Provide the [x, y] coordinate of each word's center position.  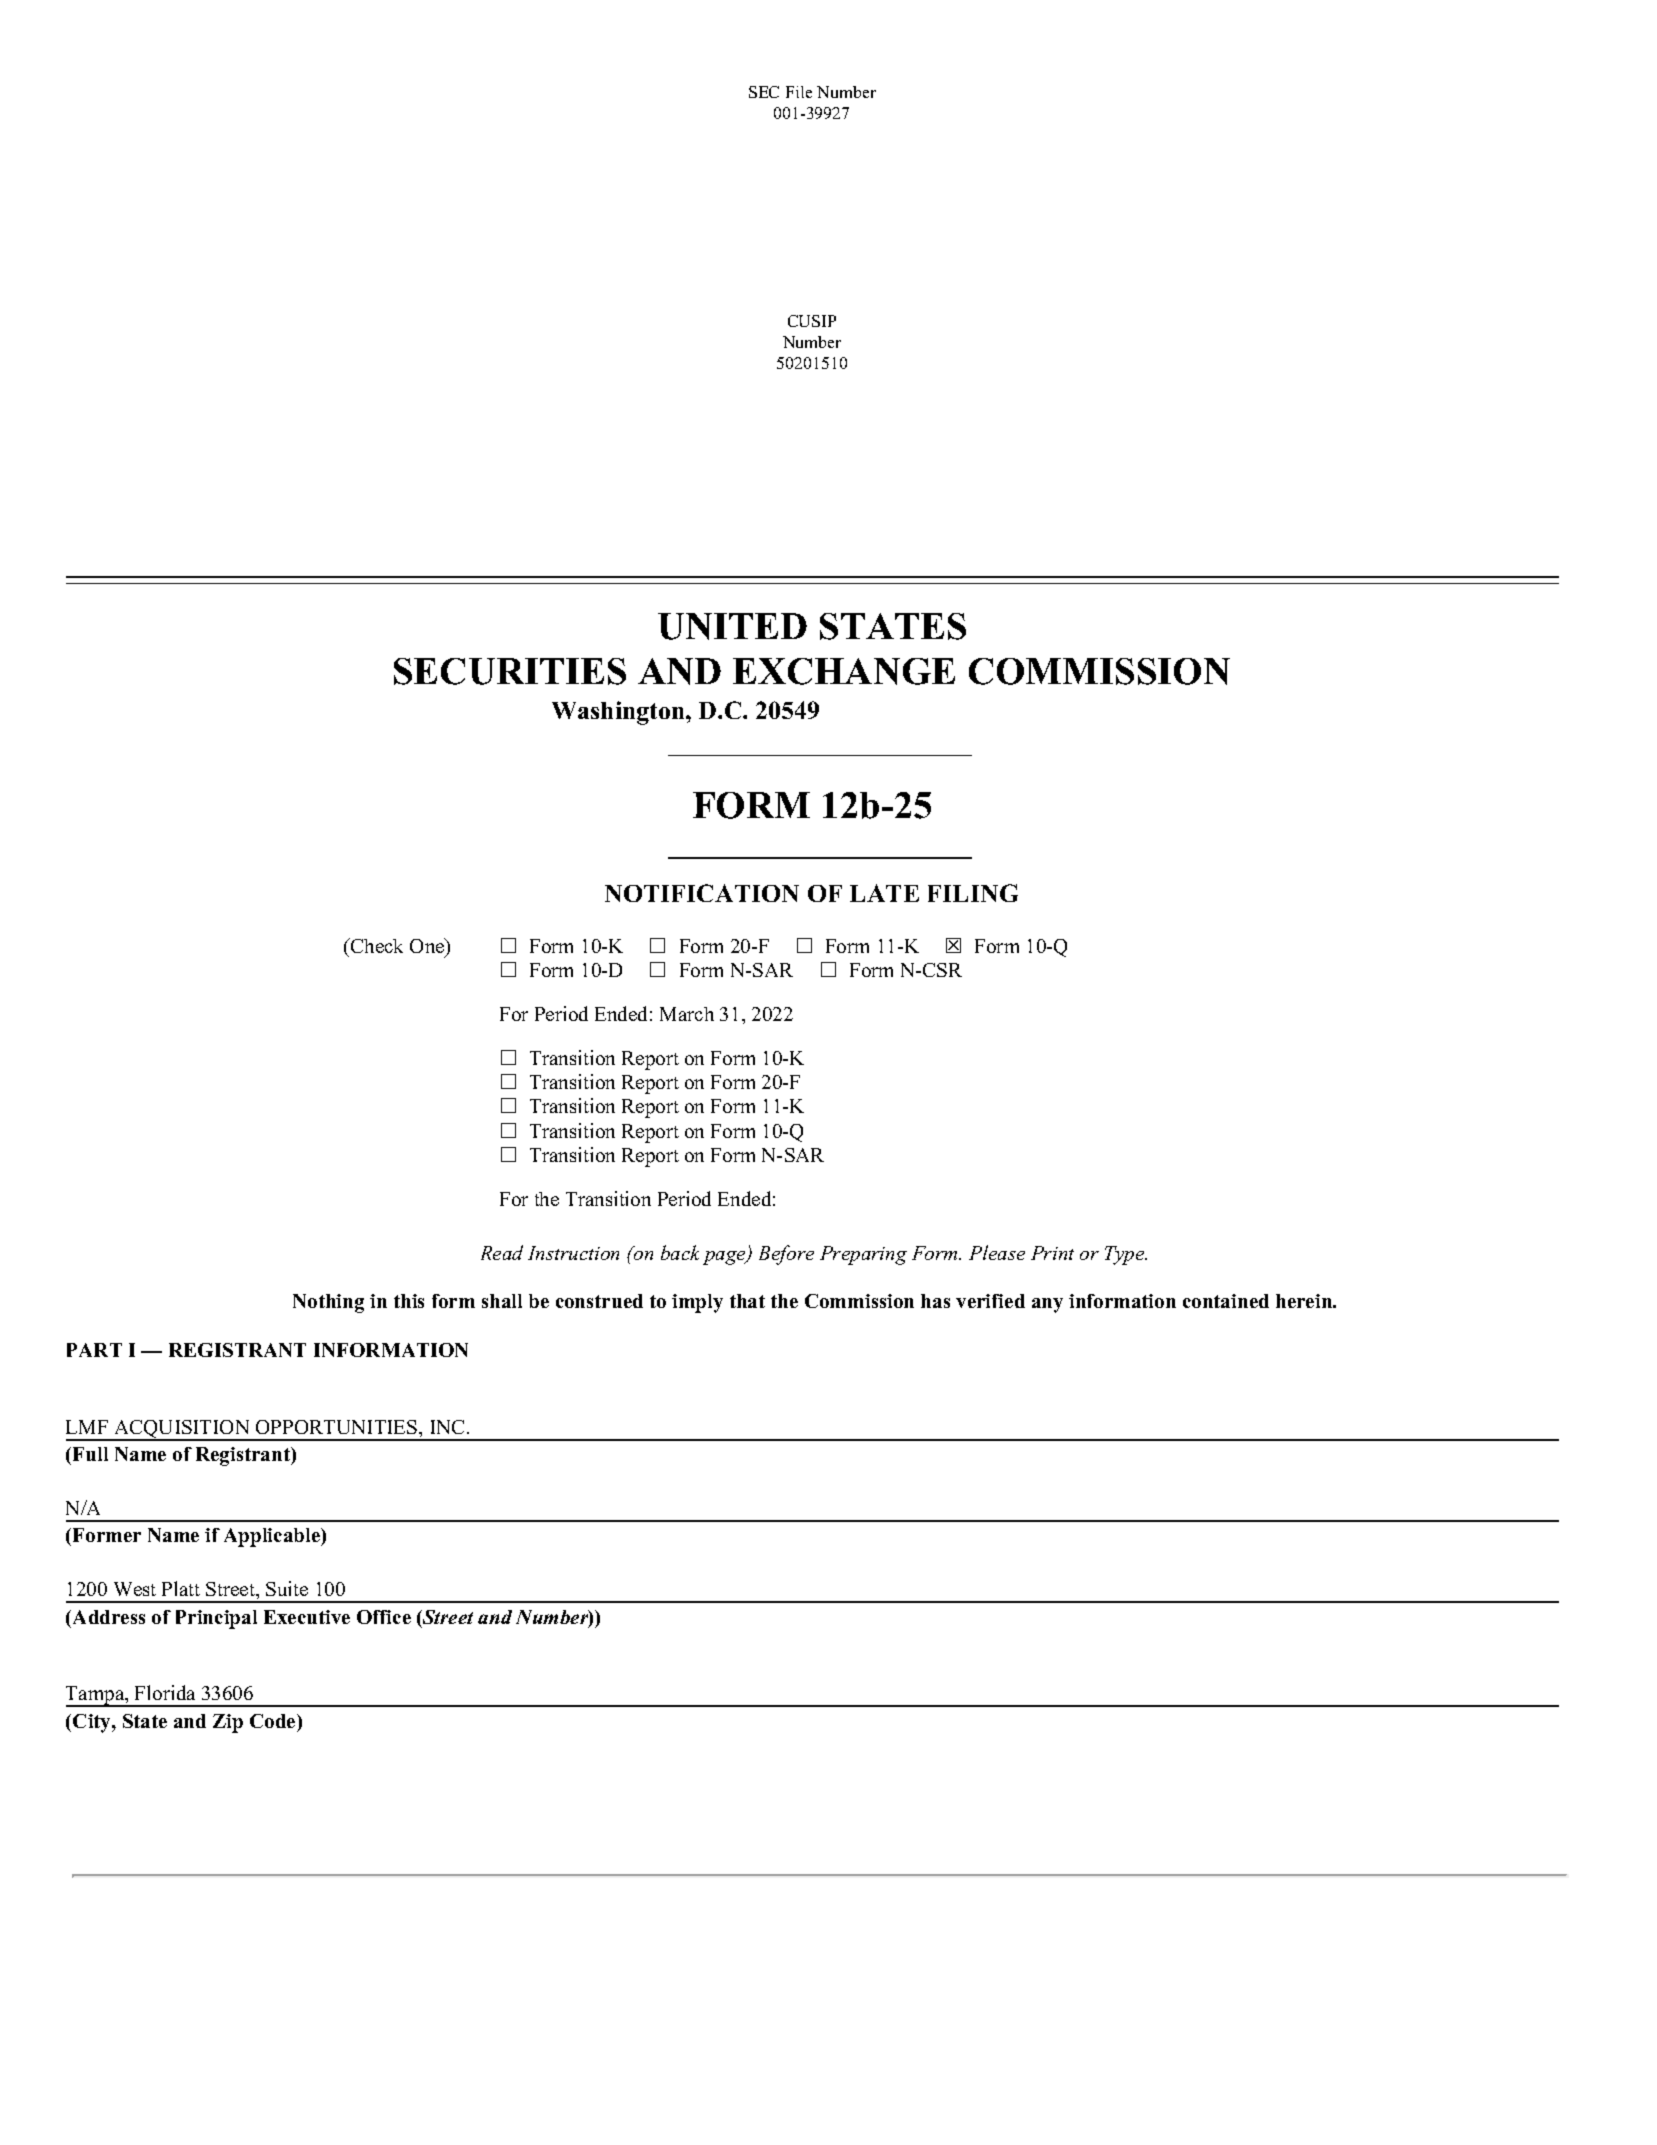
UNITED [732, 626]
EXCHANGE [844, 671]
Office [384, 1617]
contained [1226, 1301]
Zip [228, 1723]
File [799, 92]
